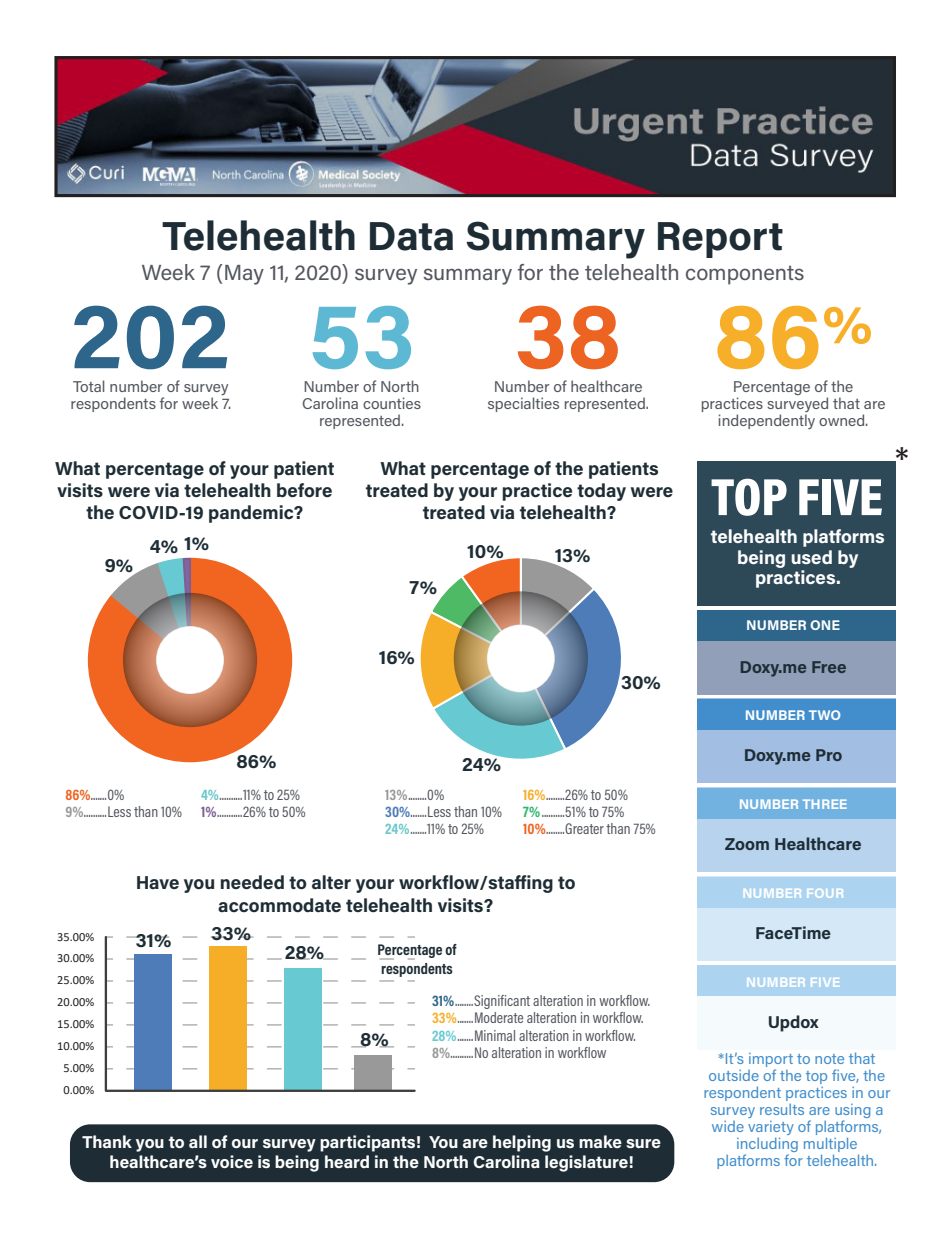 Image resolution: width=952 pixels, height=1233 pixels. What do you see at coordinates (411, 236) in the screenshot?
I see `Data` at bounding box center [411, 236].
